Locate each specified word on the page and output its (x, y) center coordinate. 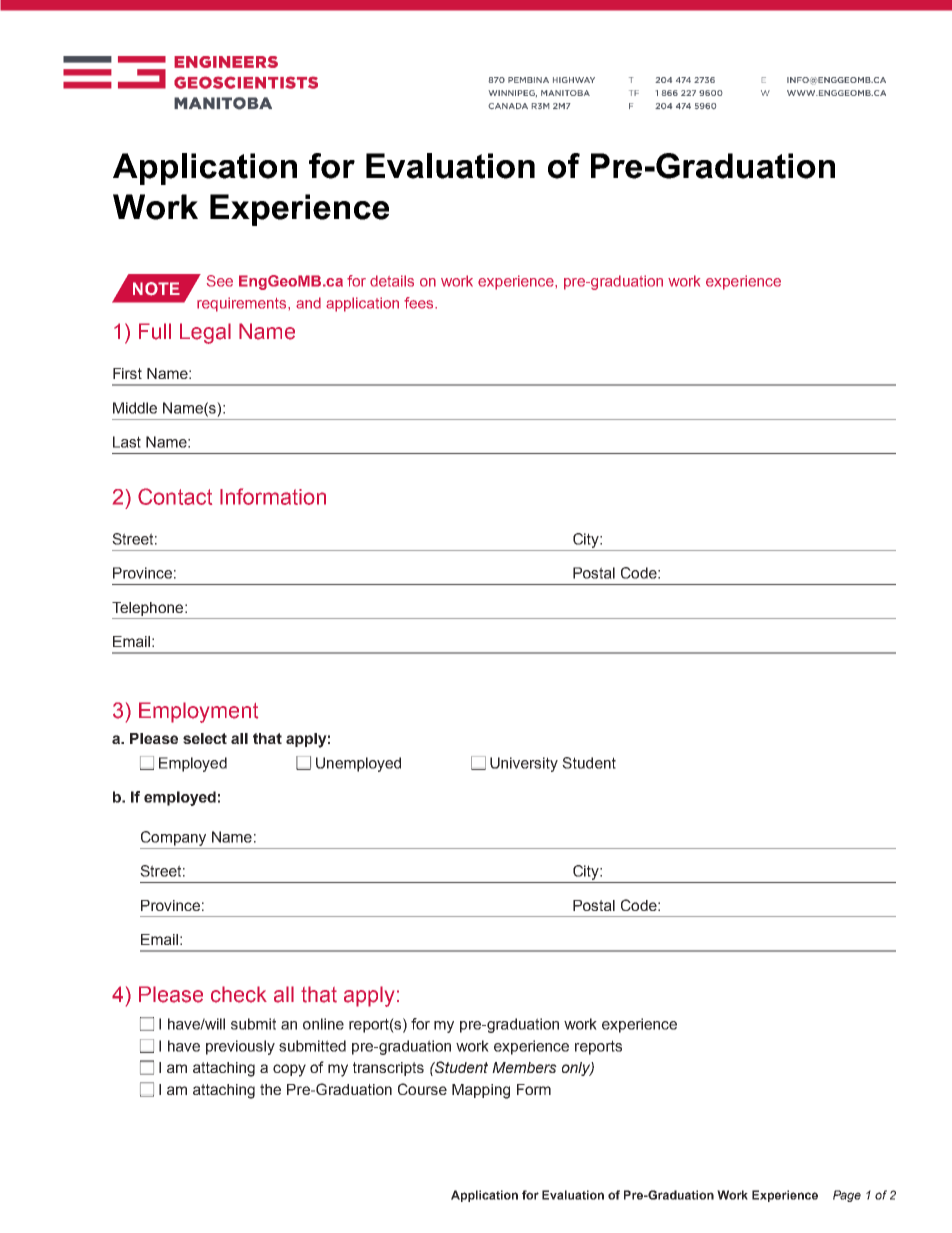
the (270, 1089)
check (239, 994)
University (524, 764)
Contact (175, 496)
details (392, 281)
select (205, 738)
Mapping (481, 1091)
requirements (243, 304)
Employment (198, 712)
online (323, 1024)
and (308, 303)
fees (420, 303)
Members (524, 1067)
